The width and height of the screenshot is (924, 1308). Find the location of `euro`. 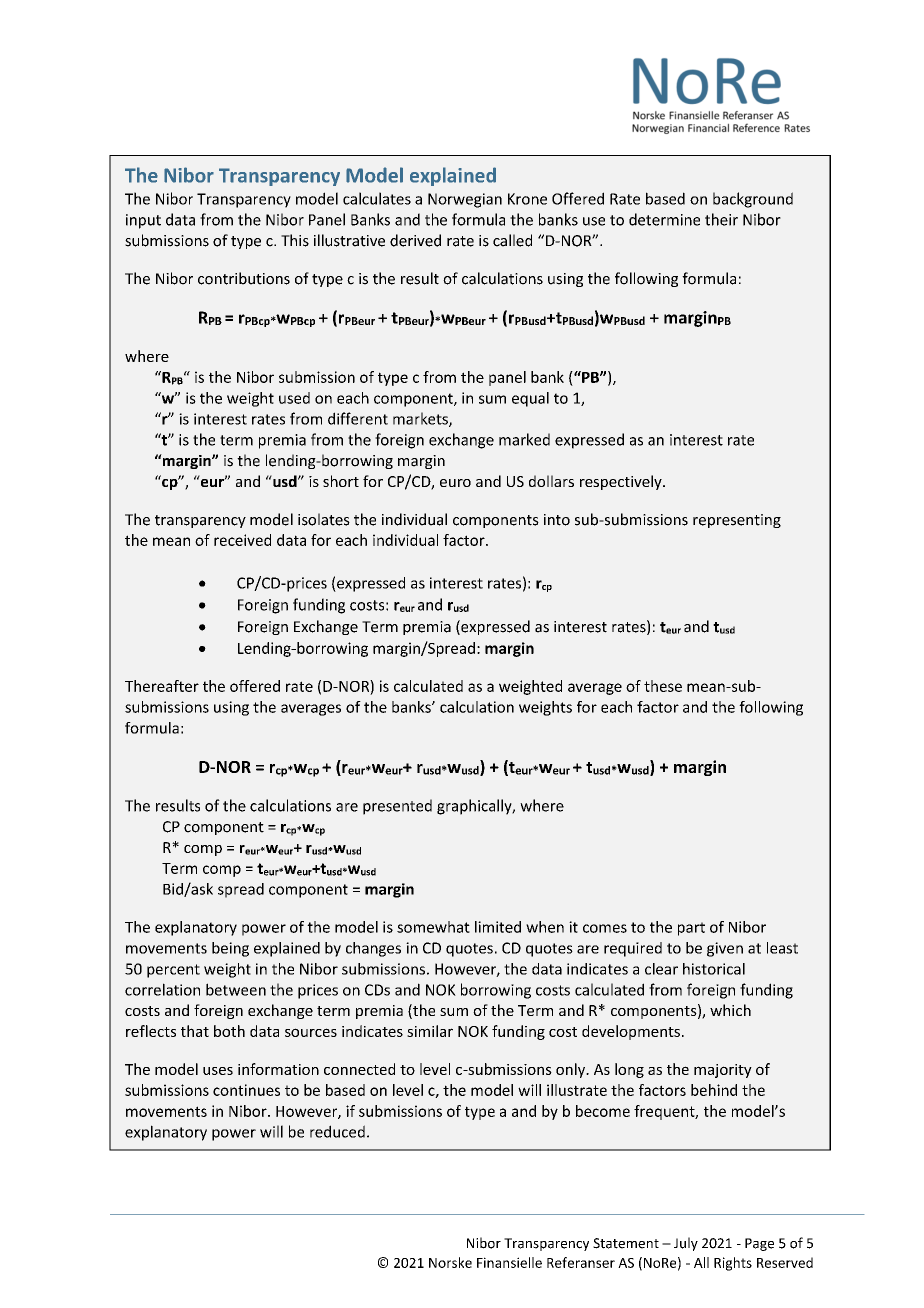

euro is located at coordinates (455, 483).
